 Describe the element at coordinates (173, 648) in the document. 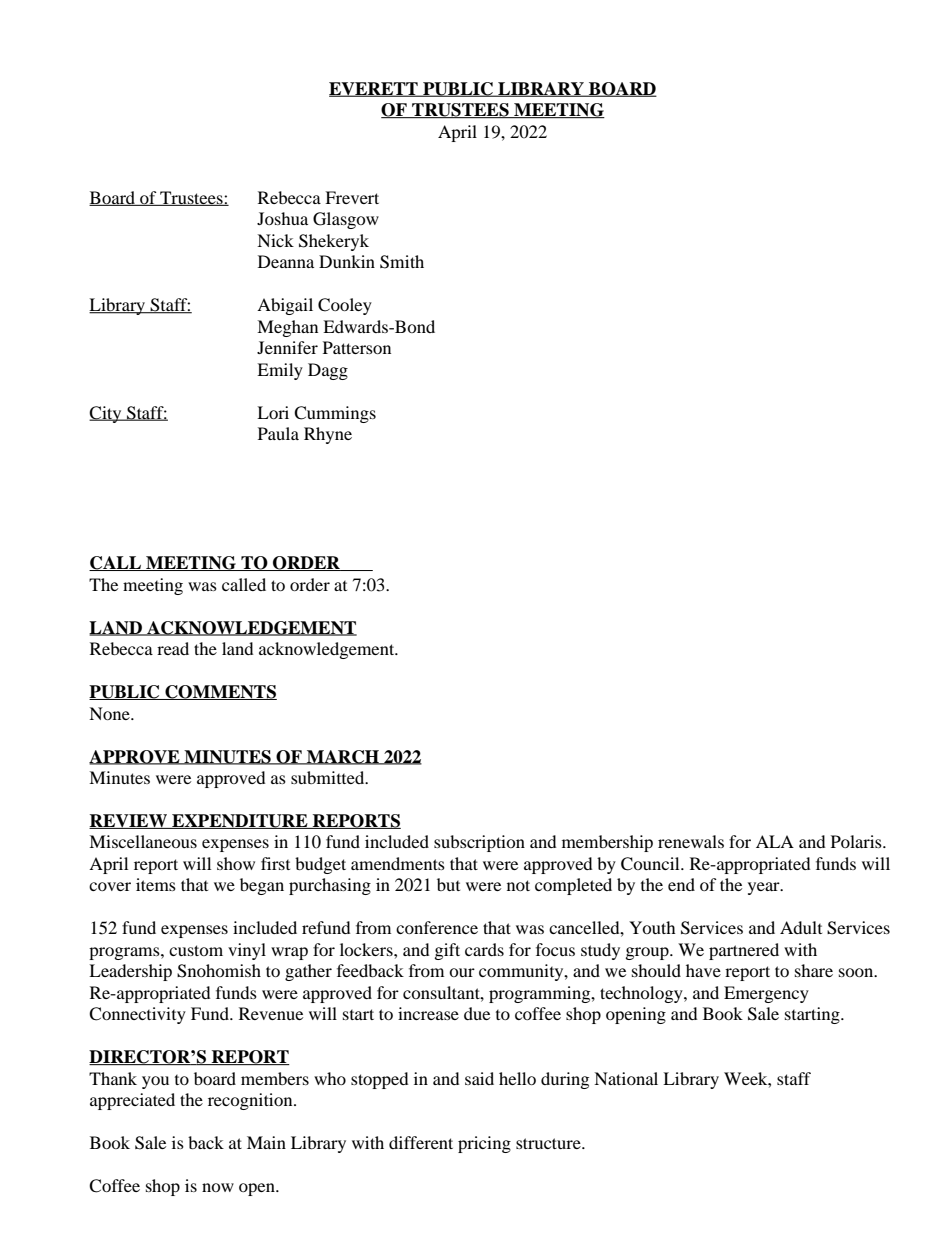

I see `read` at that location.
